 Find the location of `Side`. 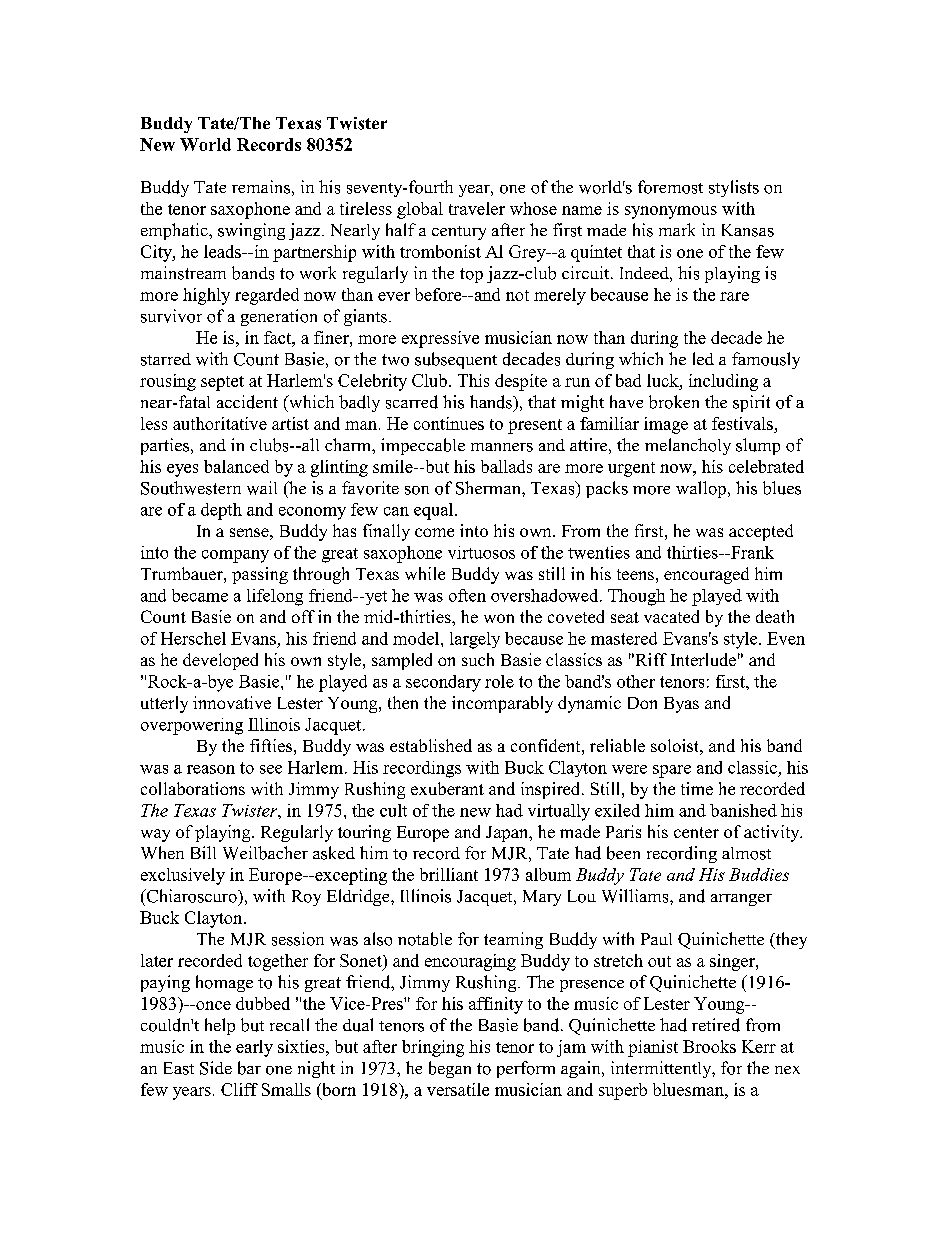

Side is located at coordinates (216, 1068).
